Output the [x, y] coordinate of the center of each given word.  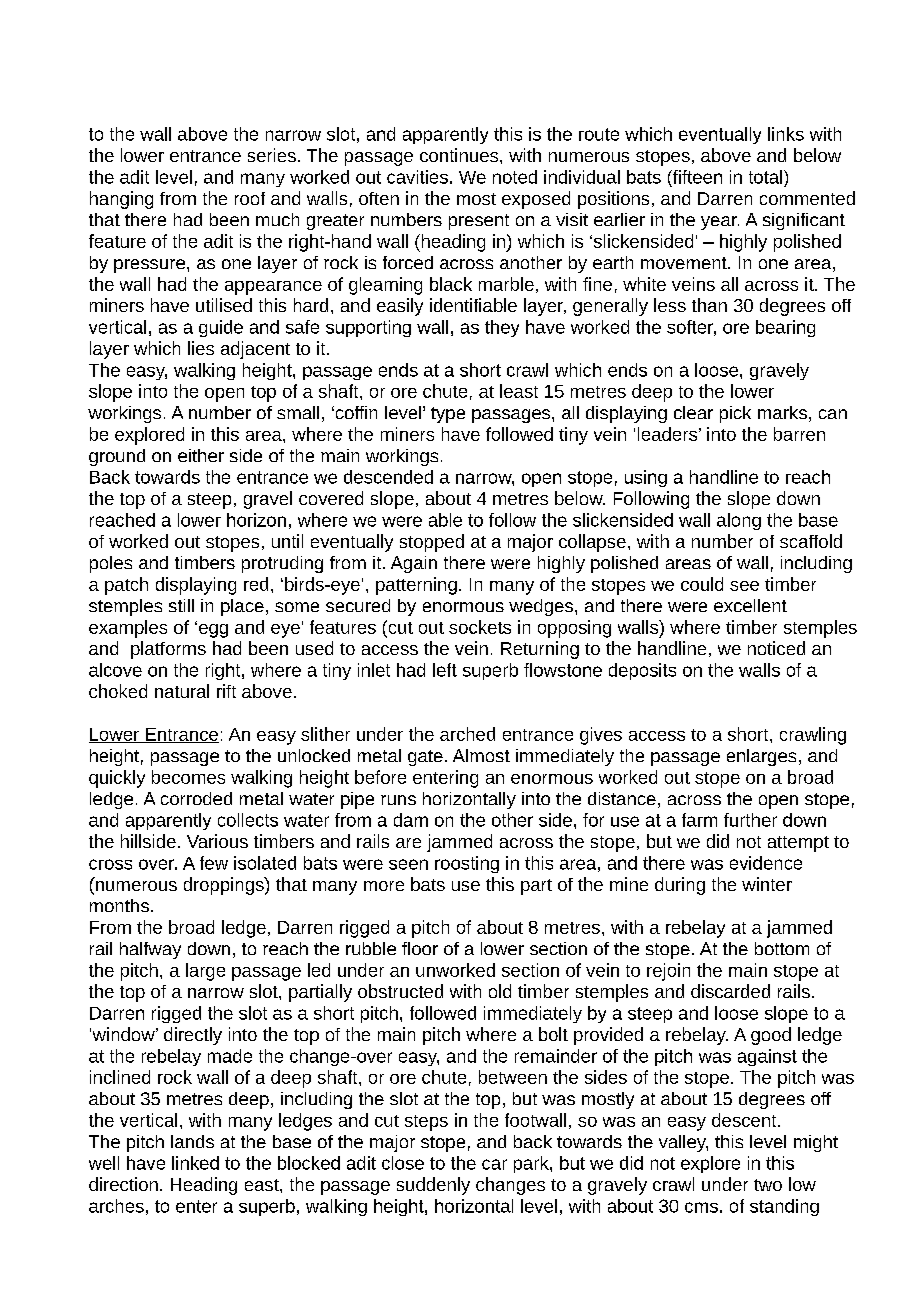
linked [195, 1163]
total [765, 177]
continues [460, 155]
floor [420, 948]
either [201, 455]
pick [735, 414]
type [448, 415]
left [445, 670]
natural [182, 691]
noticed [776, 648]
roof [250, 198]
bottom [782, 948]
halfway [150, 950]
